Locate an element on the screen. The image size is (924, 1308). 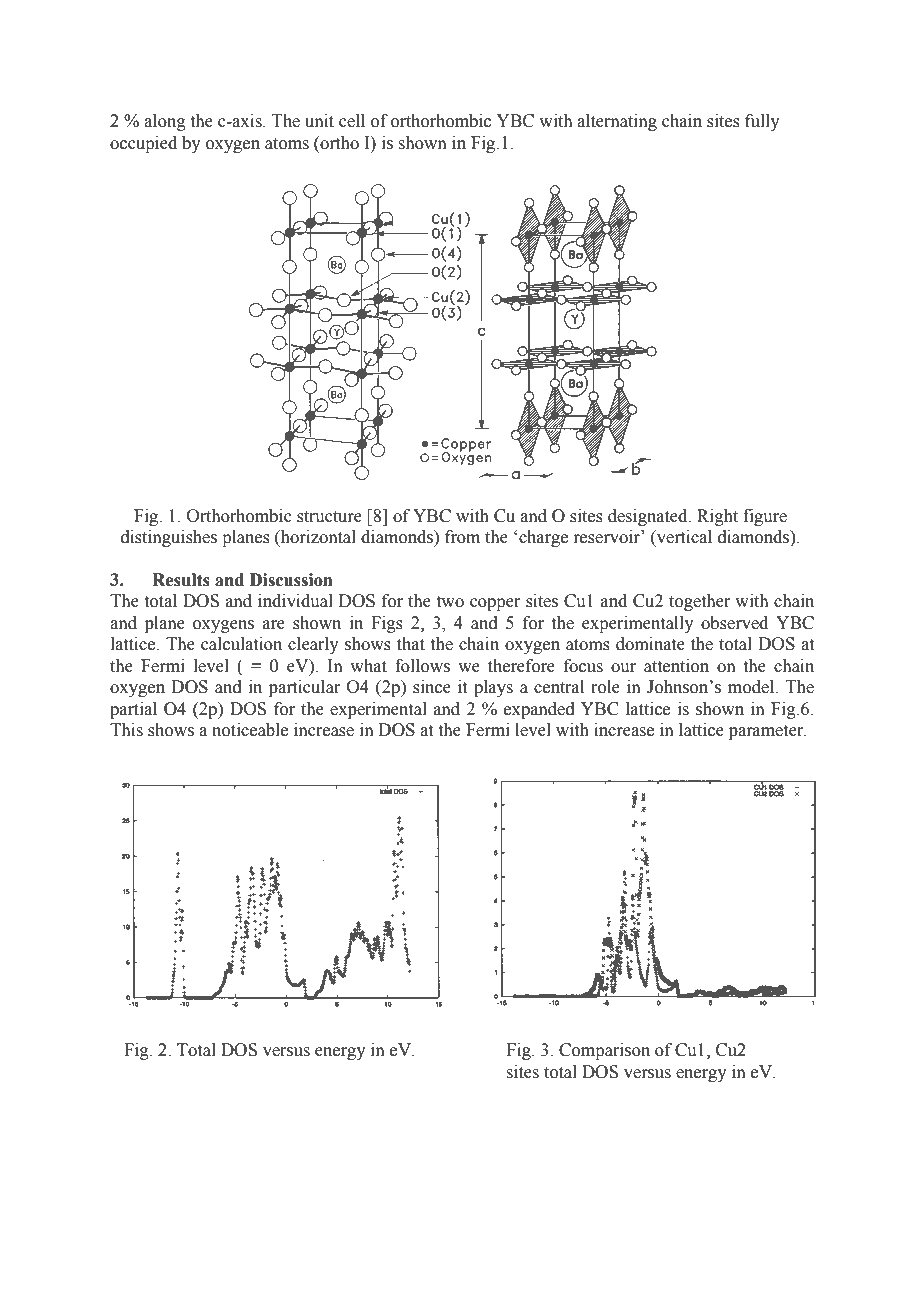
along is located at coordinates (165, 122).
